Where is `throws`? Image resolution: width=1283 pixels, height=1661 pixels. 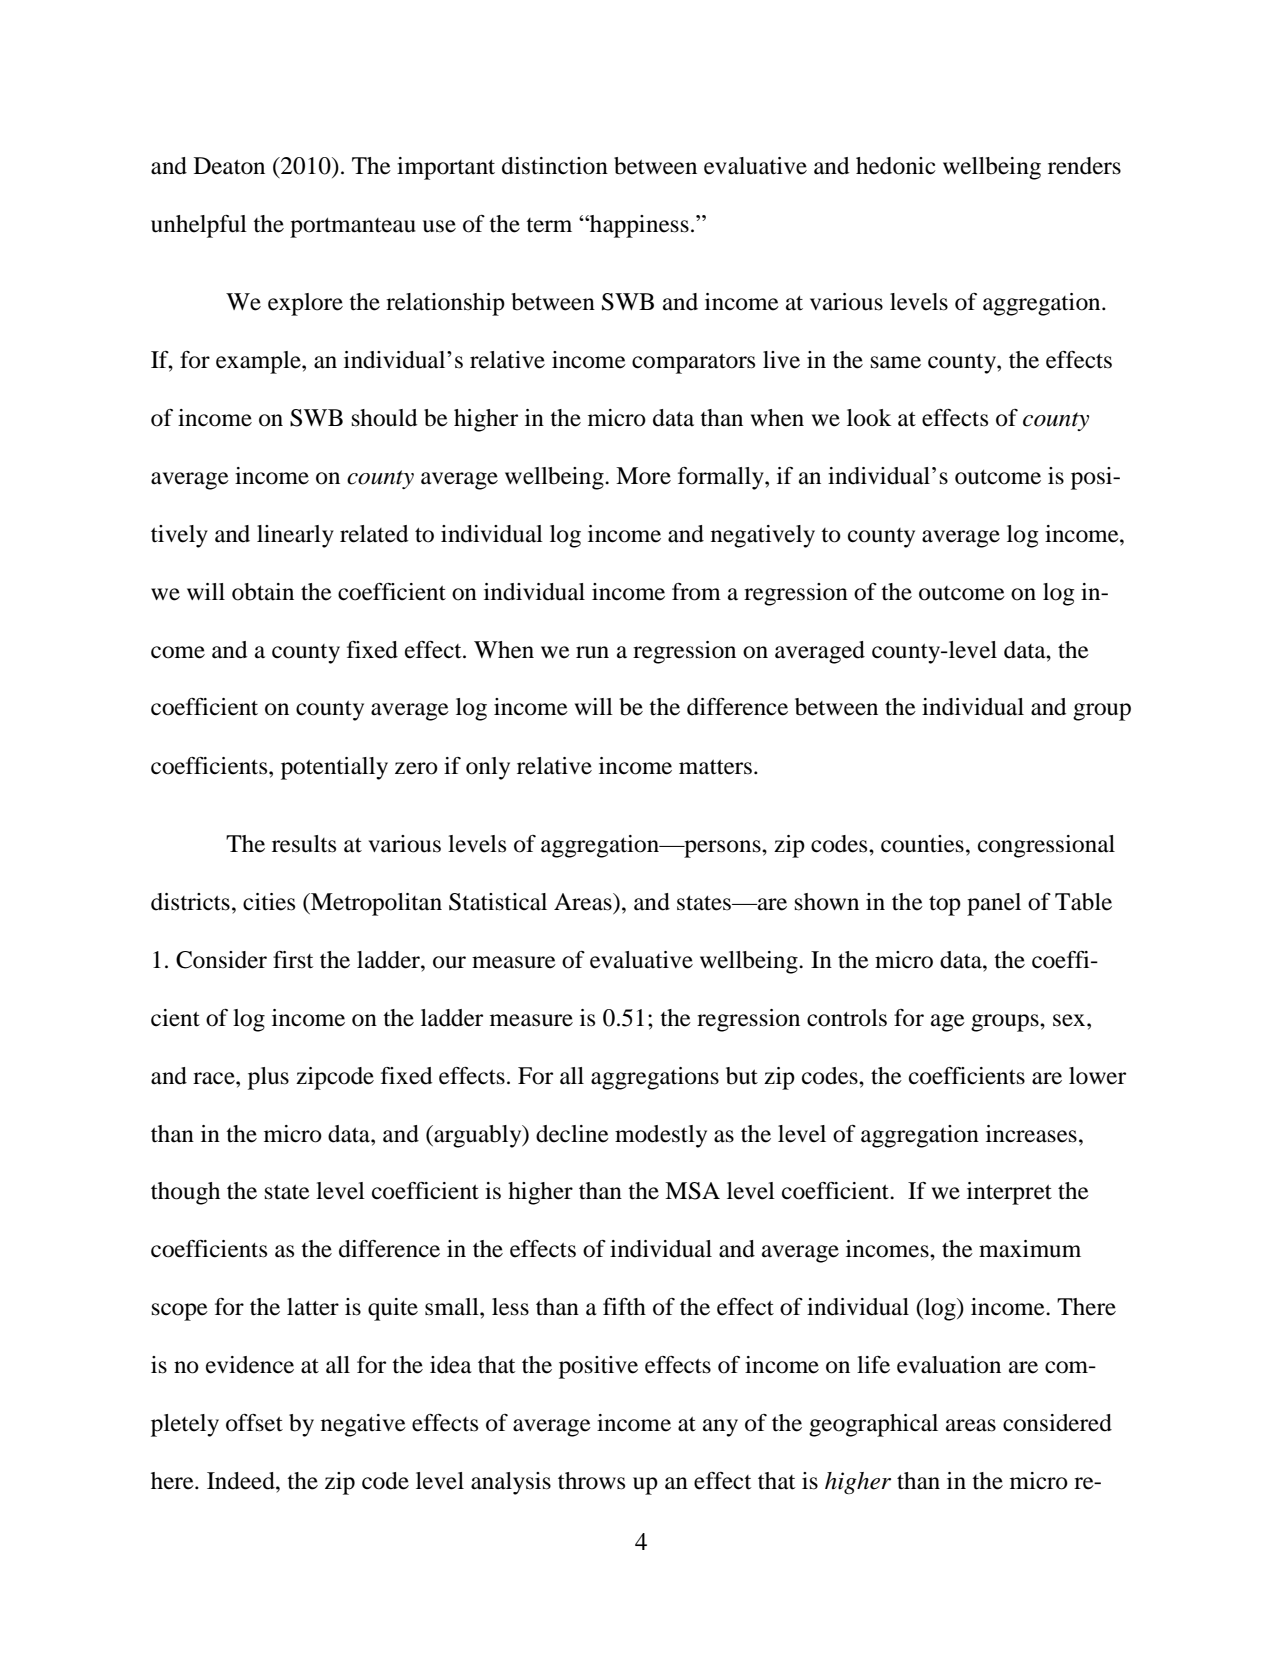
throws is located at coordinates (591, 1481).
